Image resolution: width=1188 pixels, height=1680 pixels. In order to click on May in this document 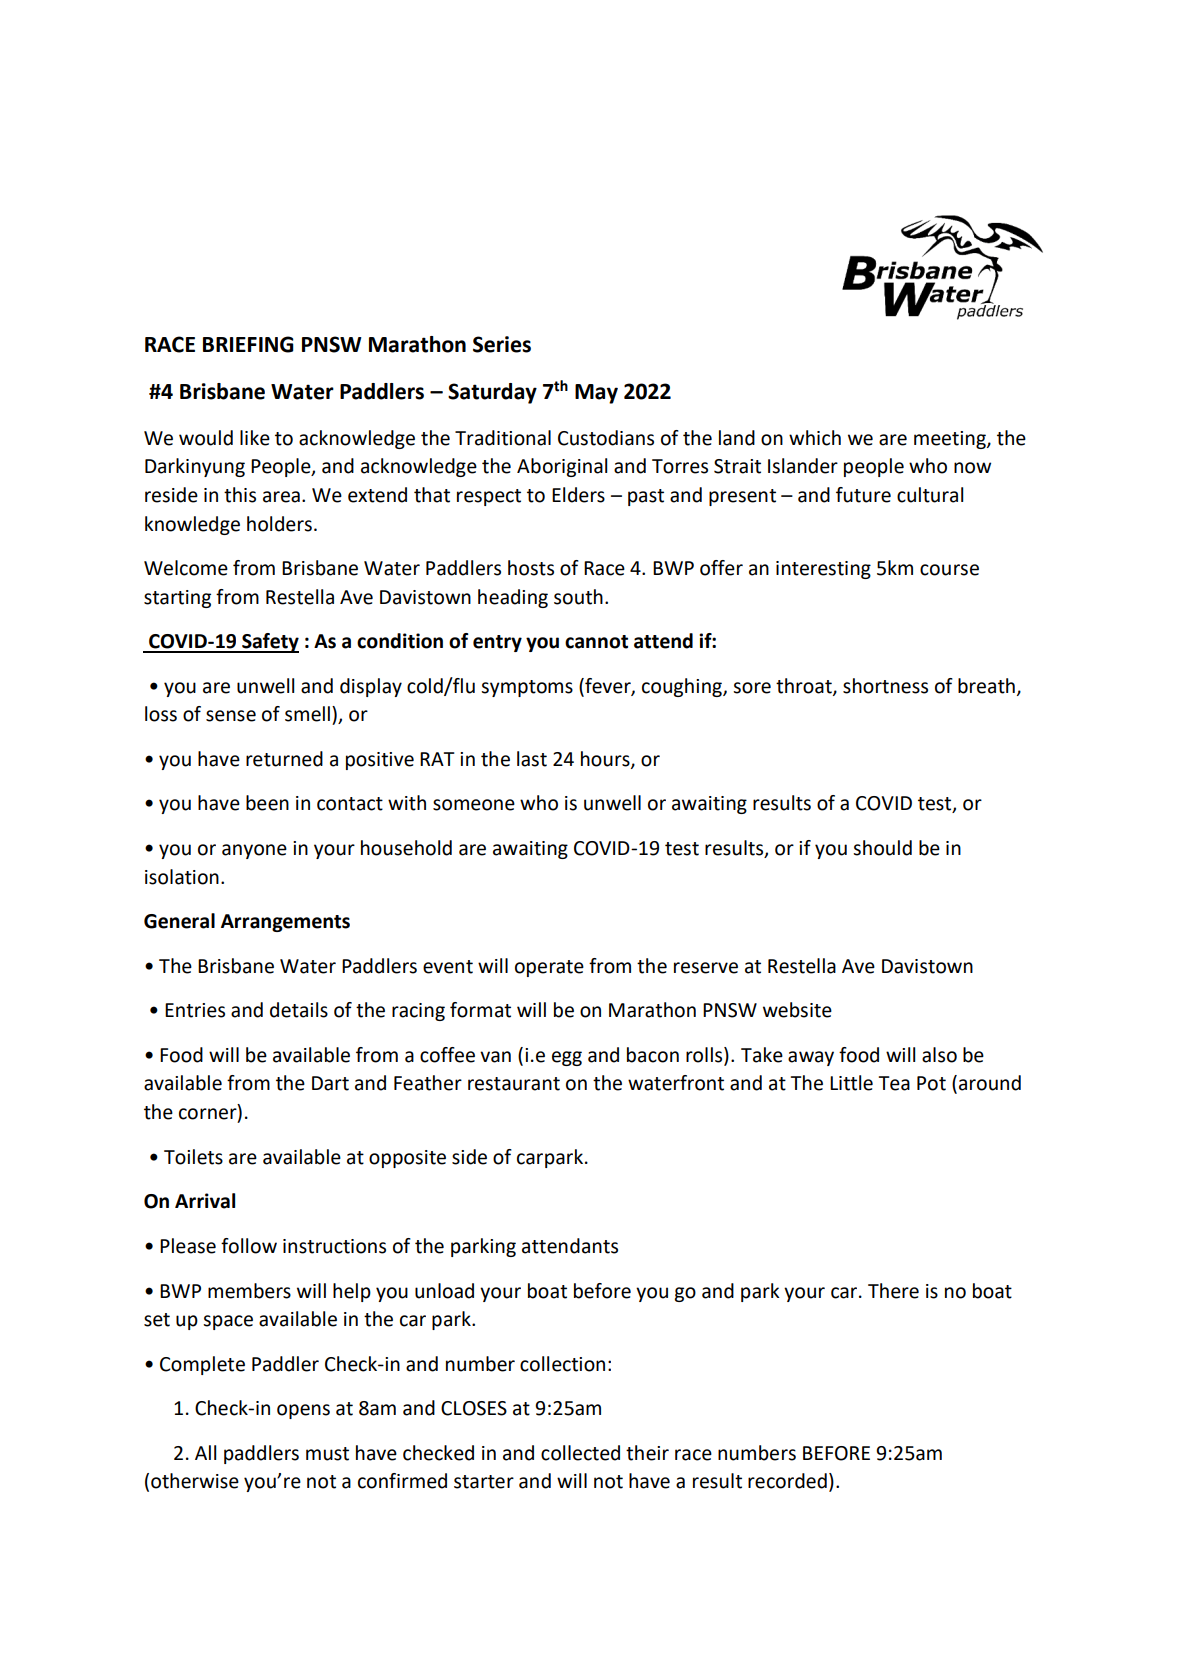, I will do `click(596, 394)`.
